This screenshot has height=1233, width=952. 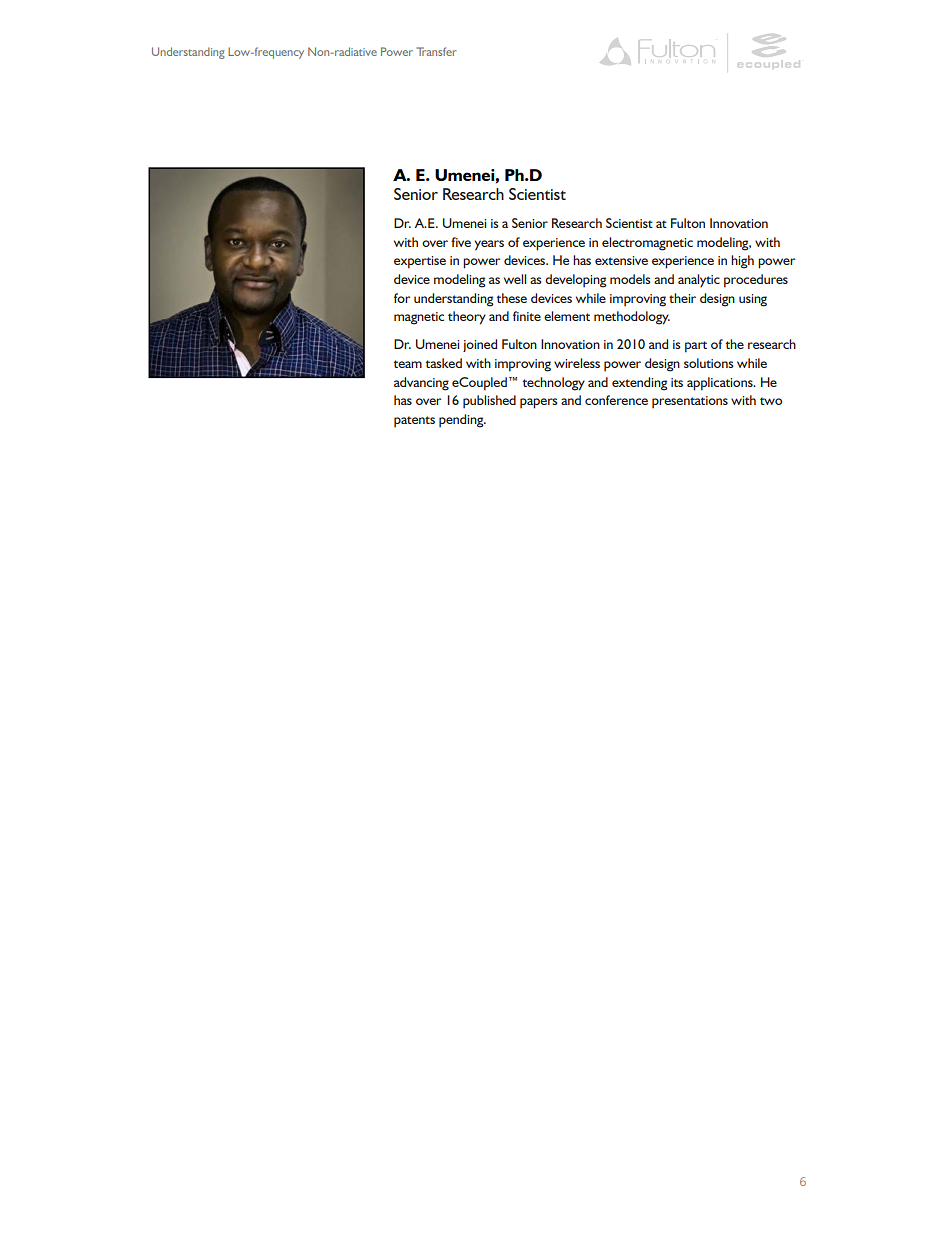 What do you see at coordinates (621, 260) in the screenshot?
I see `extensive` at bounding box center [621, 260].
